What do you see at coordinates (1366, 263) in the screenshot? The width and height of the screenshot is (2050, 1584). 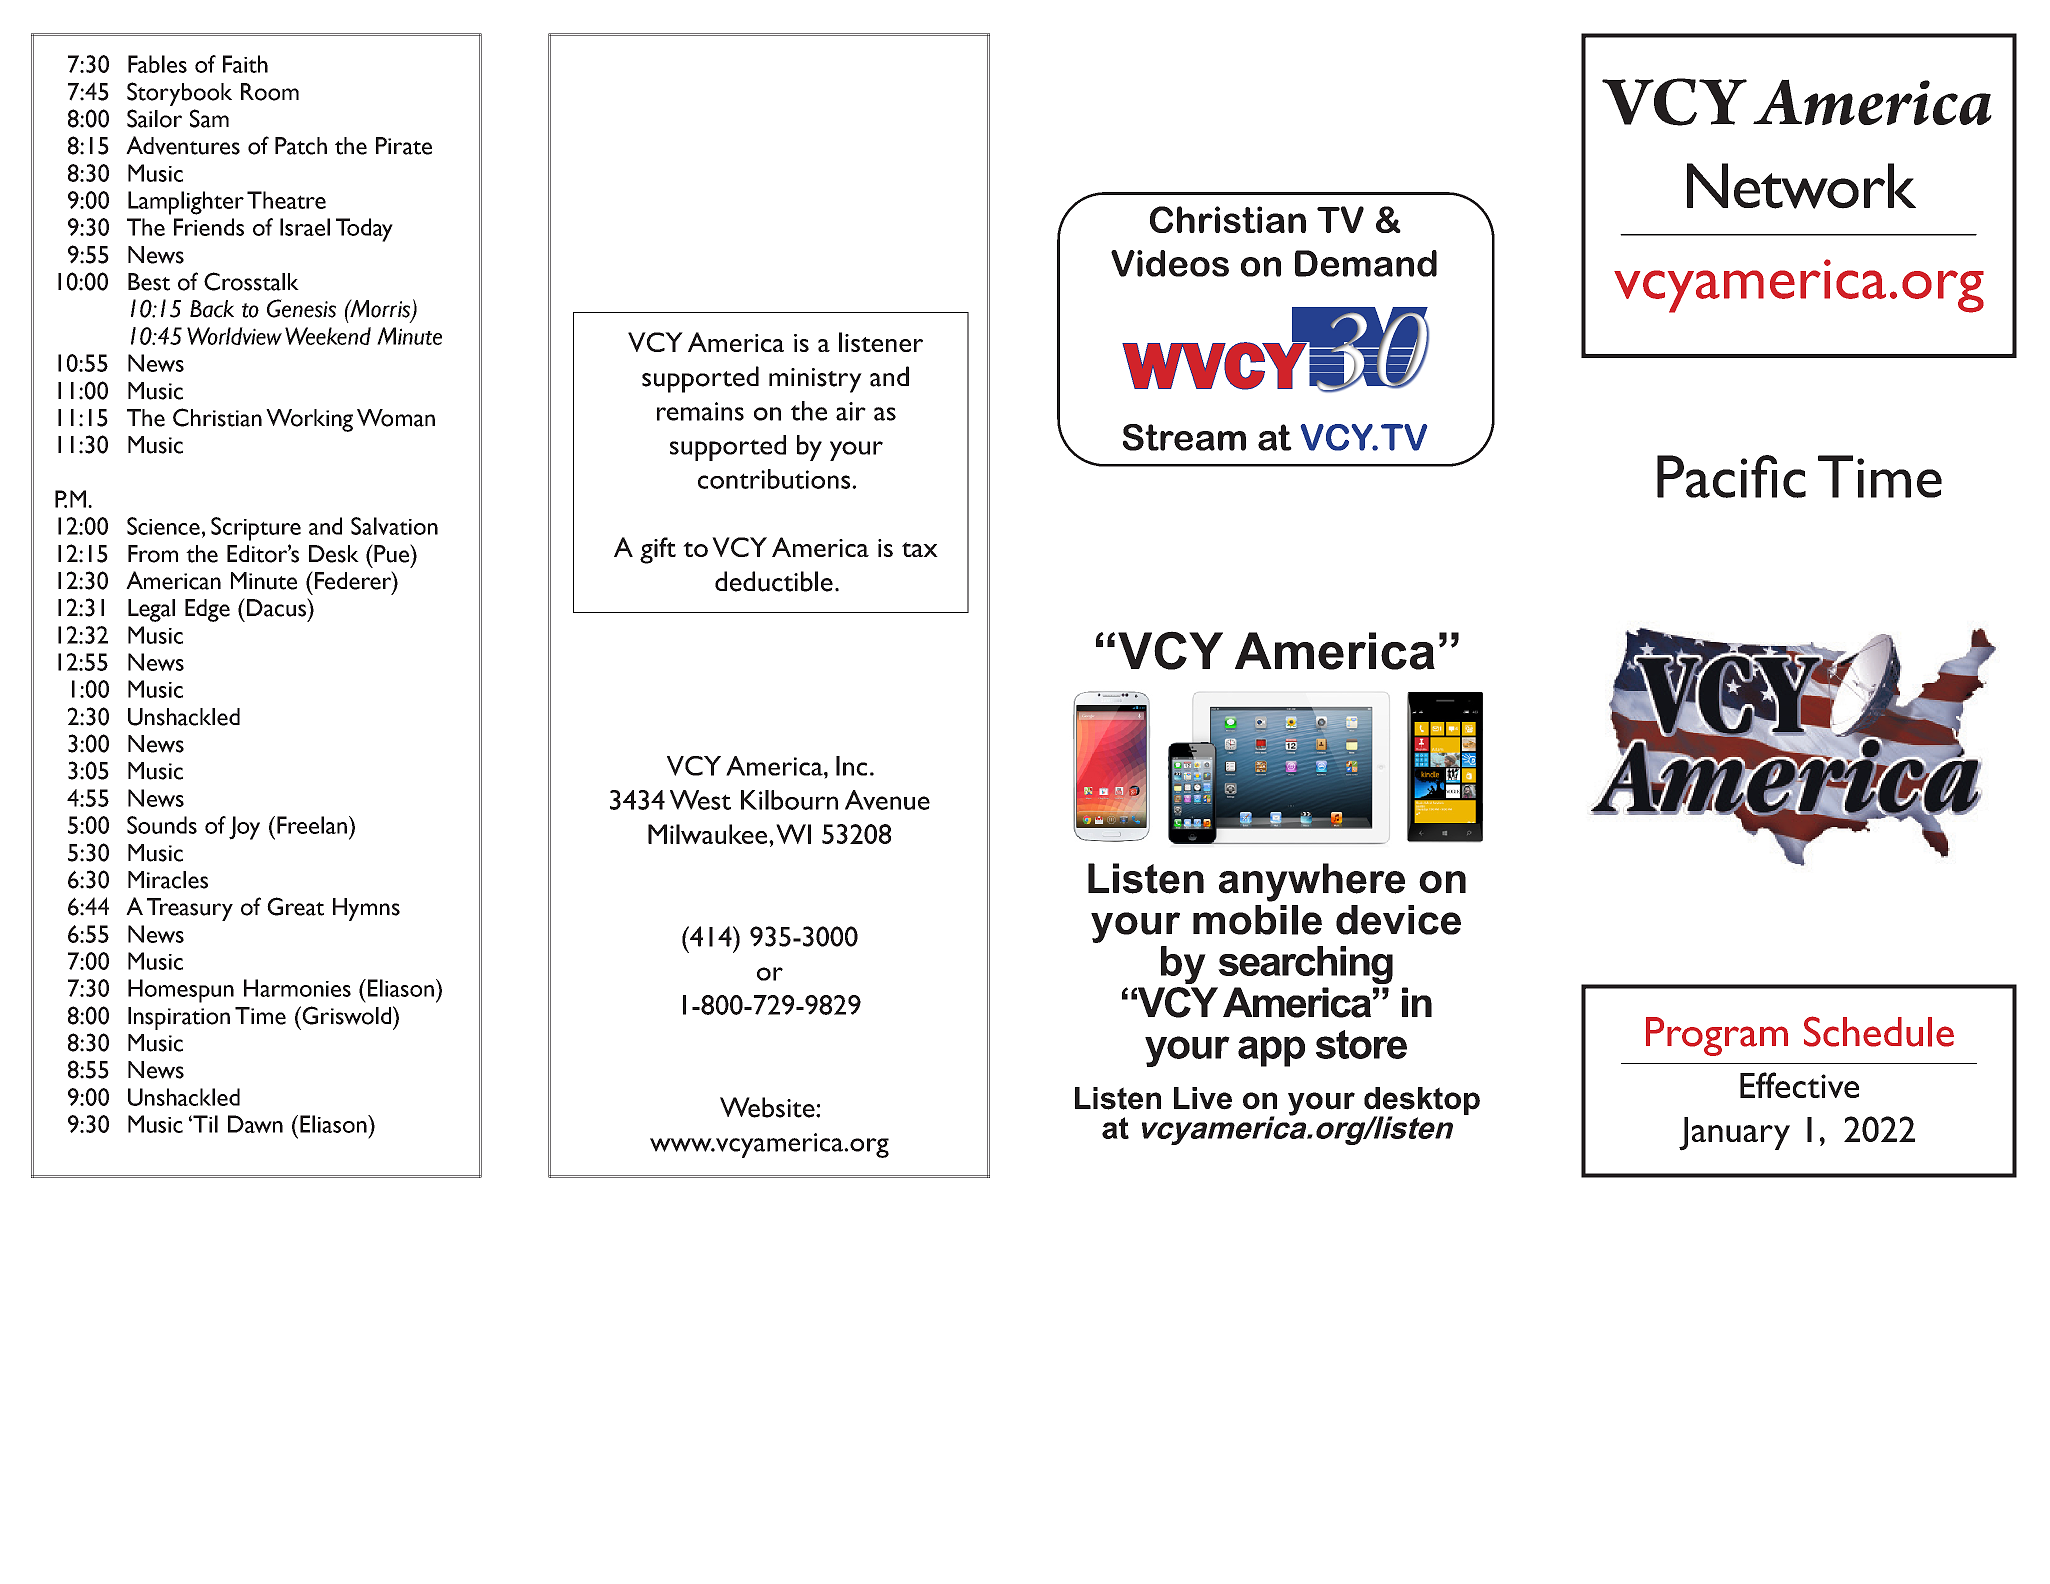 I see `Demand` at bounding box center [1366, 263].
